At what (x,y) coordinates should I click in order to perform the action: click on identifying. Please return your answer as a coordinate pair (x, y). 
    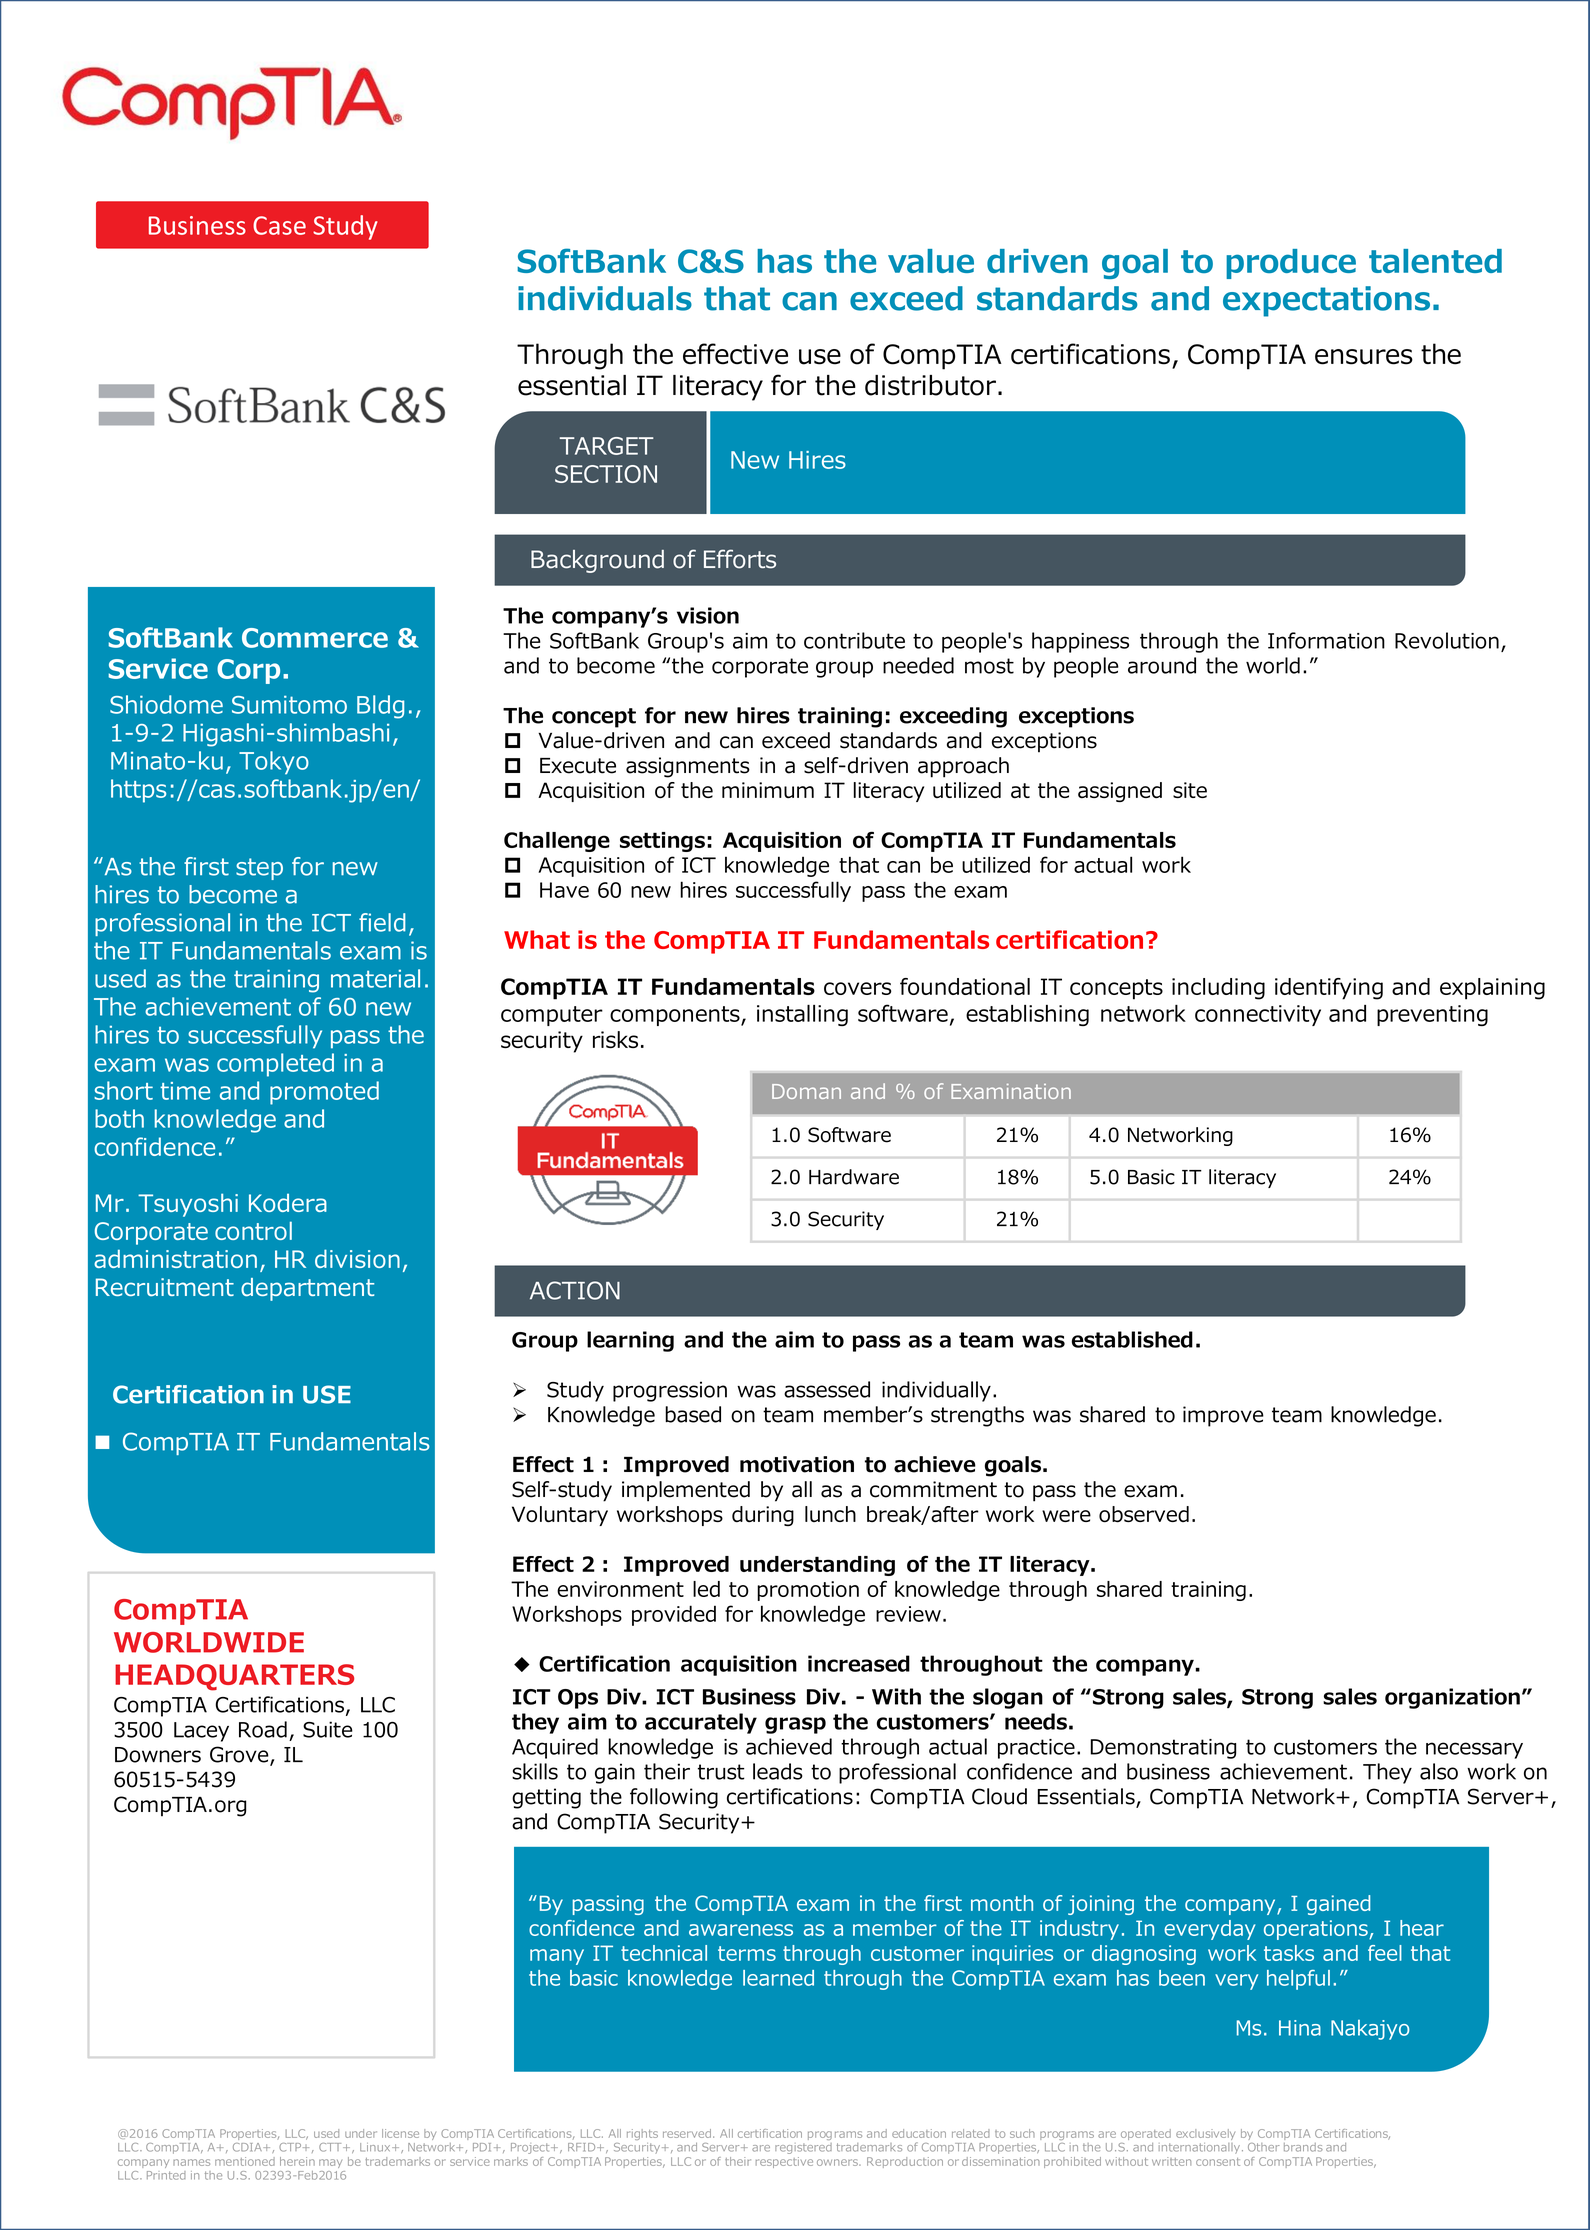
    Looking at the image, I should click on (1329, 989).
